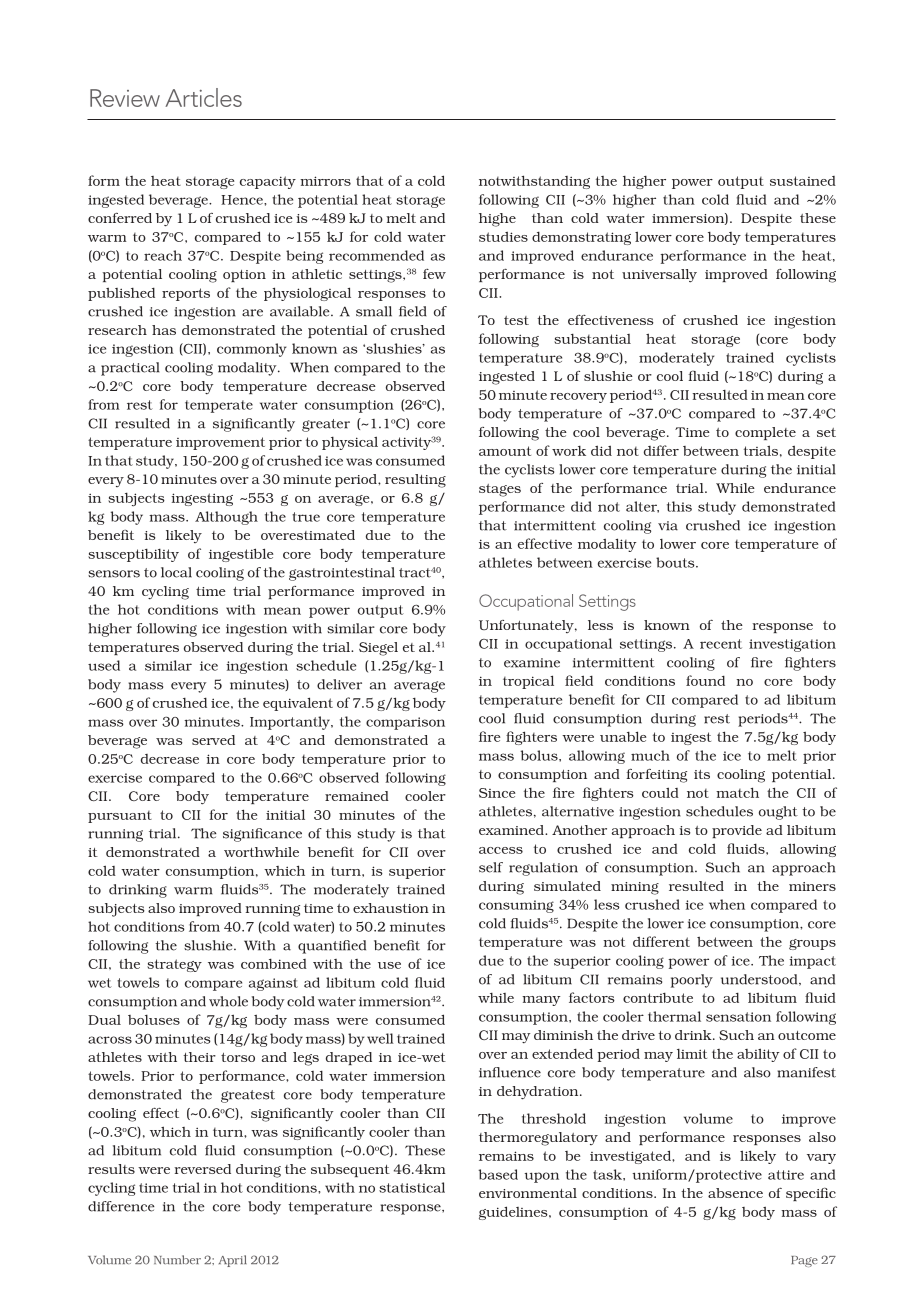  What do you see at coordinates (226, 518) in the image?
I see `Although` at bounding box center [226, 518].
